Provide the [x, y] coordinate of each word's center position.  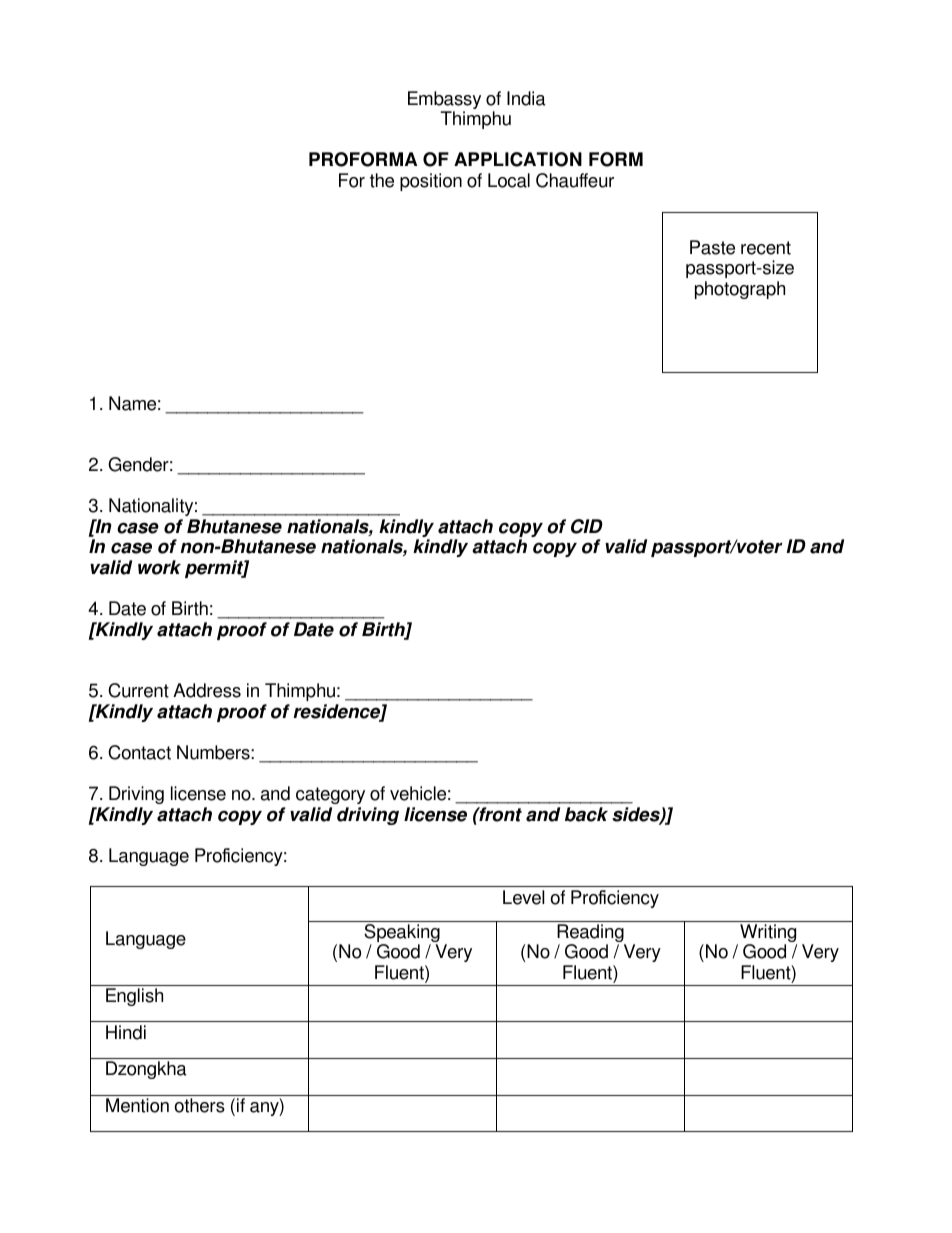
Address [207, 690]
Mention [137, 1105]
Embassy [444, 101]
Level [523, 897]
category [330, 795]
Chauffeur [575, 180]
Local [509, 180]
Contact [139, 752]
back [586, 814]
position [431, 182]
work [159, 567]
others [200, 1105]
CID [587, 526]
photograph [740, 290]
